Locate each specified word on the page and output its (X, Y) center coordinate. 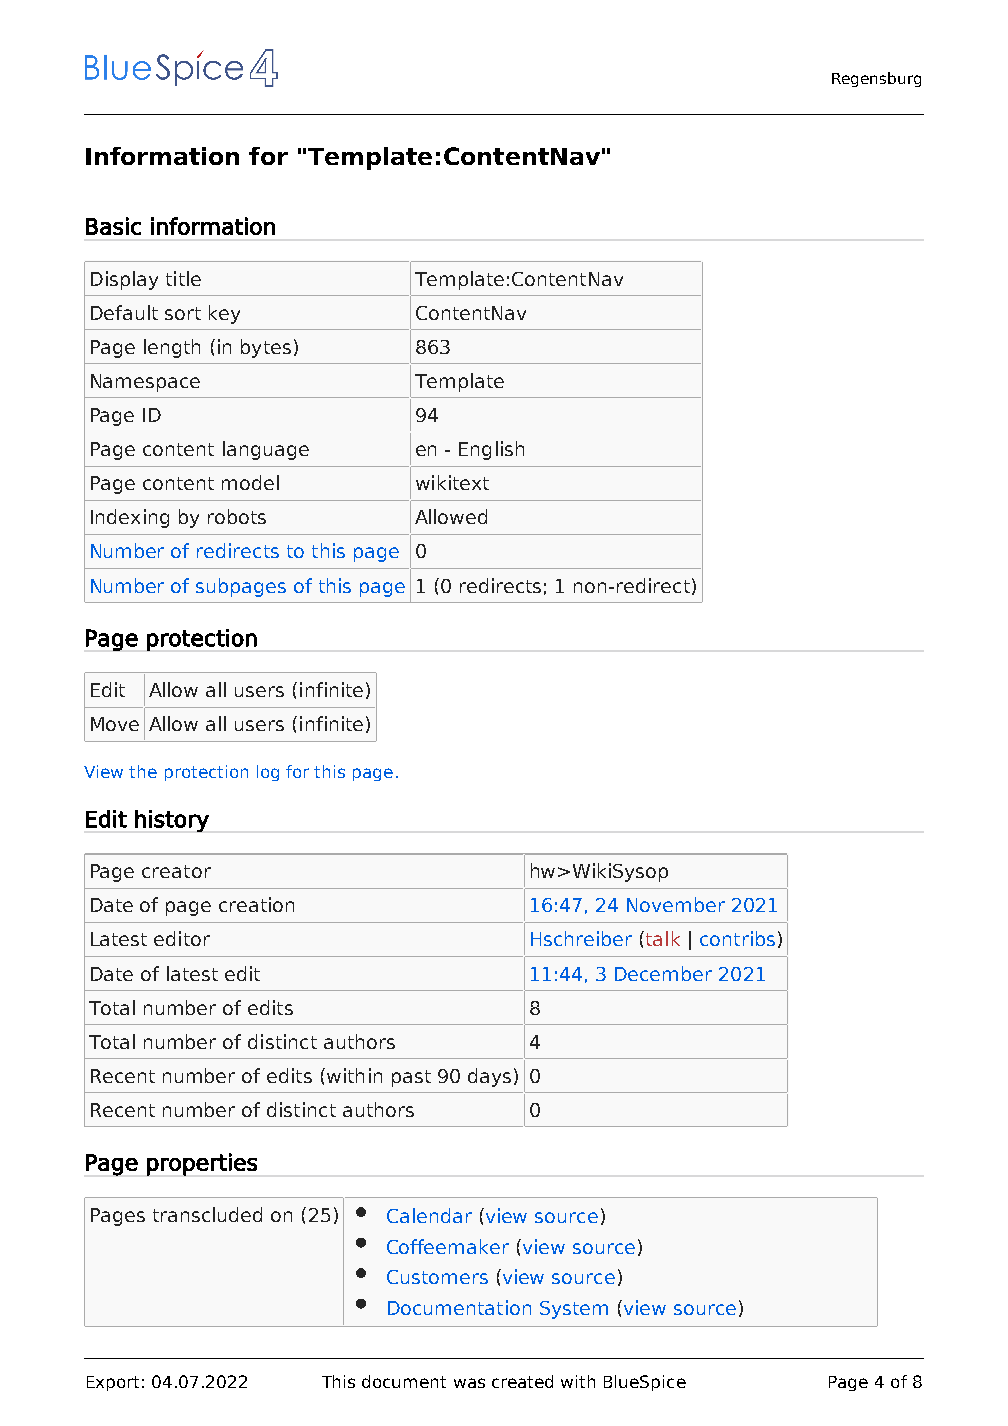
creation (256, 904)
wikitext (452, 482)
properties (202, 1164)
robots (237, 516)
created (522, 1381)
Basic (113, 226)
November (676, 904)
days (489, 1077)
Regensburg (876, 79)
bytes (266, 348)
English (491, 450)
